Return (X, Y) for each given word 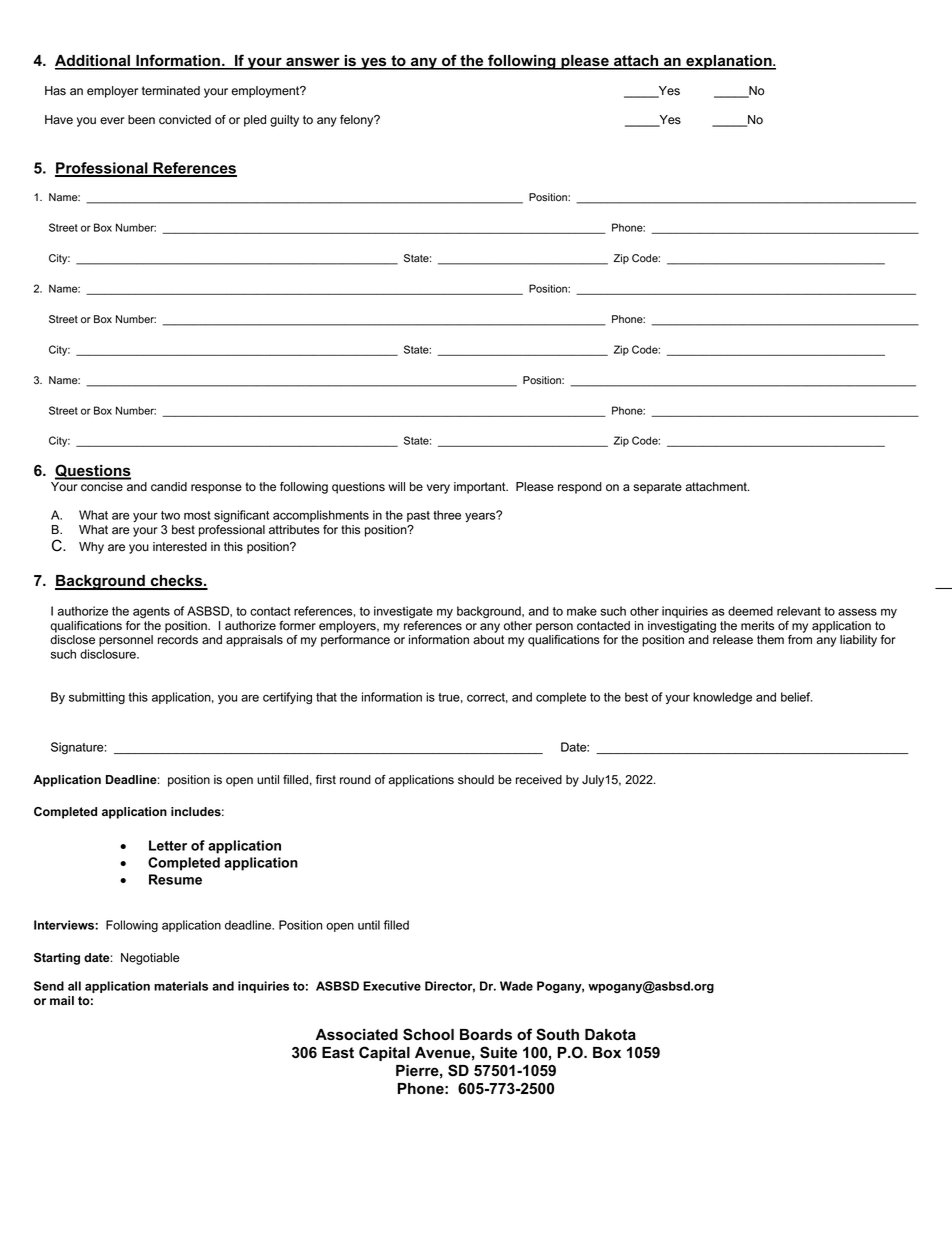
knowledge (722, 698)
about (488, 640)
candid (169, 487)
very (438, 489)
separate (657, 488)
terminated (171, 91)
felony (358, 121)
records (178, 640)
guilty (284, 121)
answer (313, 63)
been (141, 120)
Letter (168, 845)
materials (181, 986)
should (476, 780)
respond (580, 488)
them (770, 640)
